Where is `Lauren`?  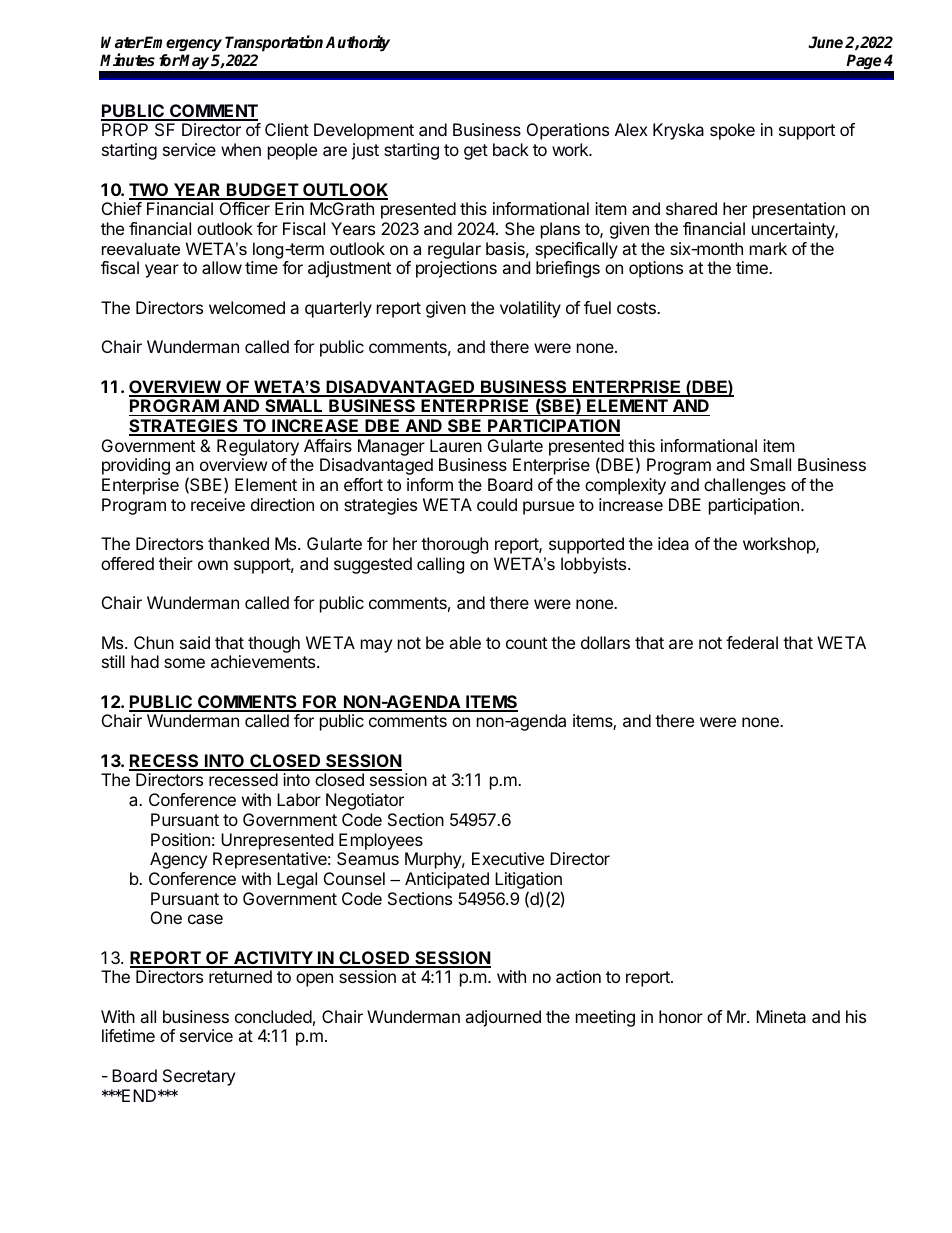 Lauren is located at coordinates (456, 445).
